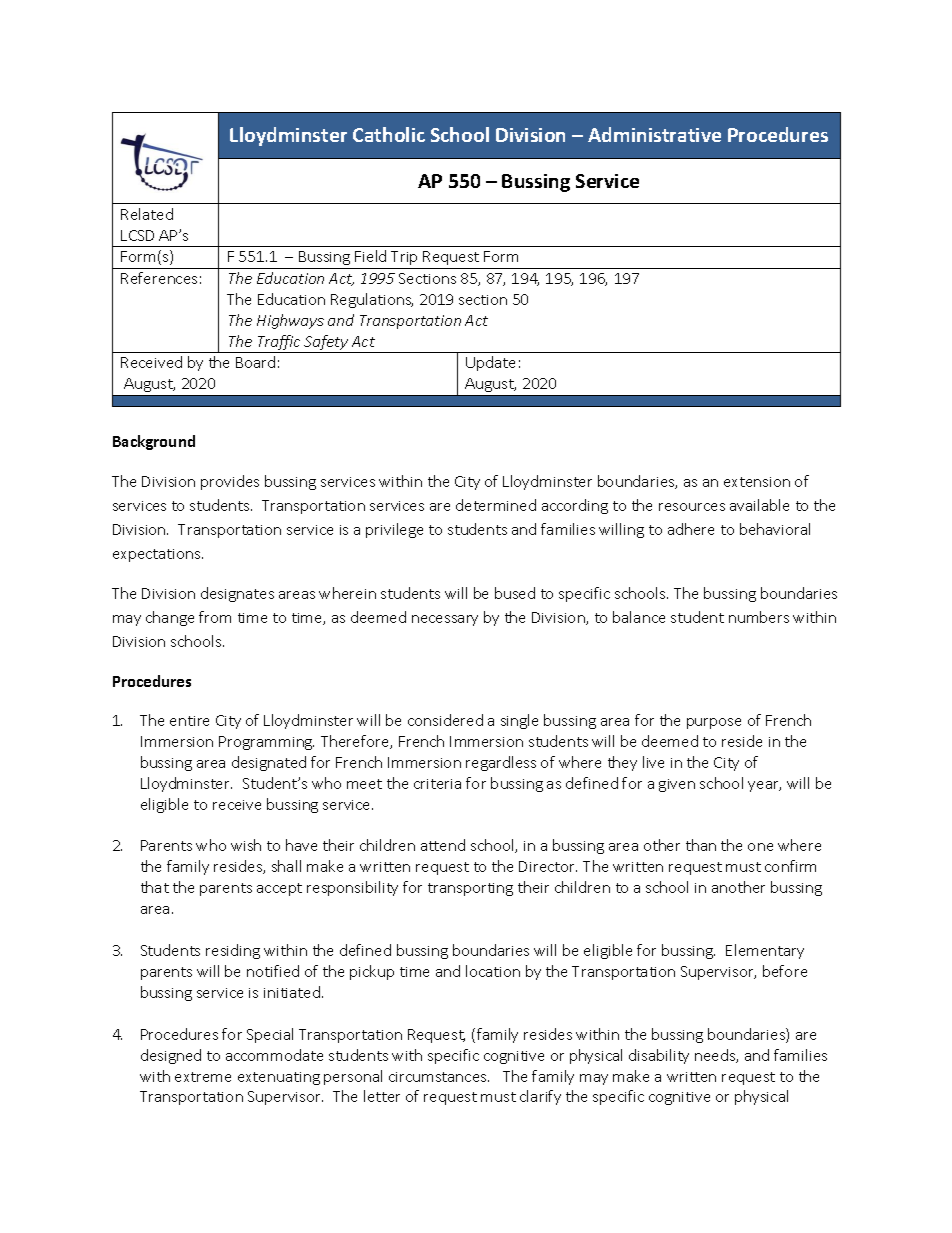 This image has height=1233, width=952. I want to click on provides, so click(230, 482).
